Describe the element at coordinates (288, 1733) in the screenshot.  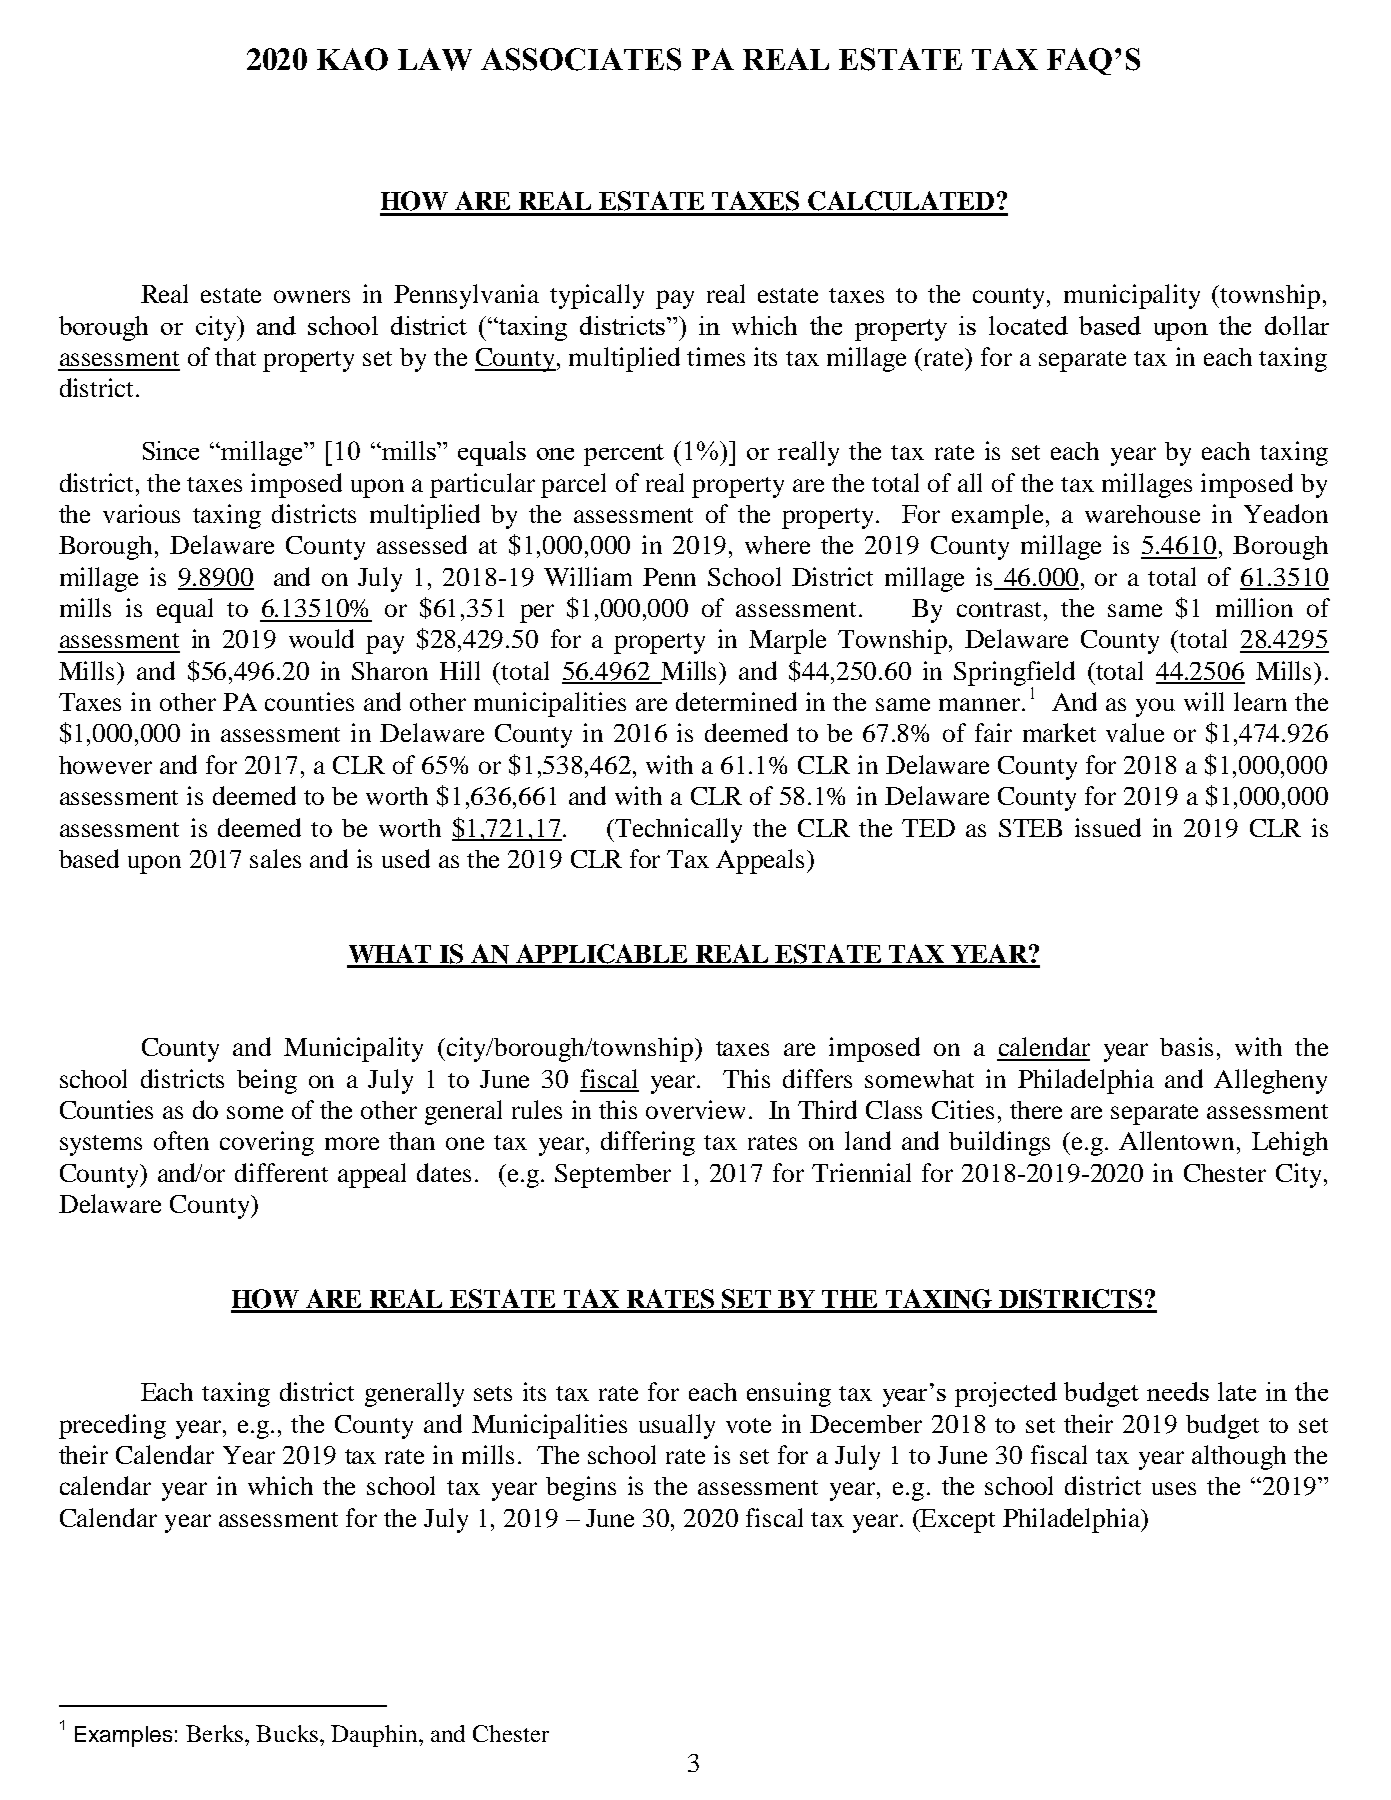
I see `Bucks` at that location.
